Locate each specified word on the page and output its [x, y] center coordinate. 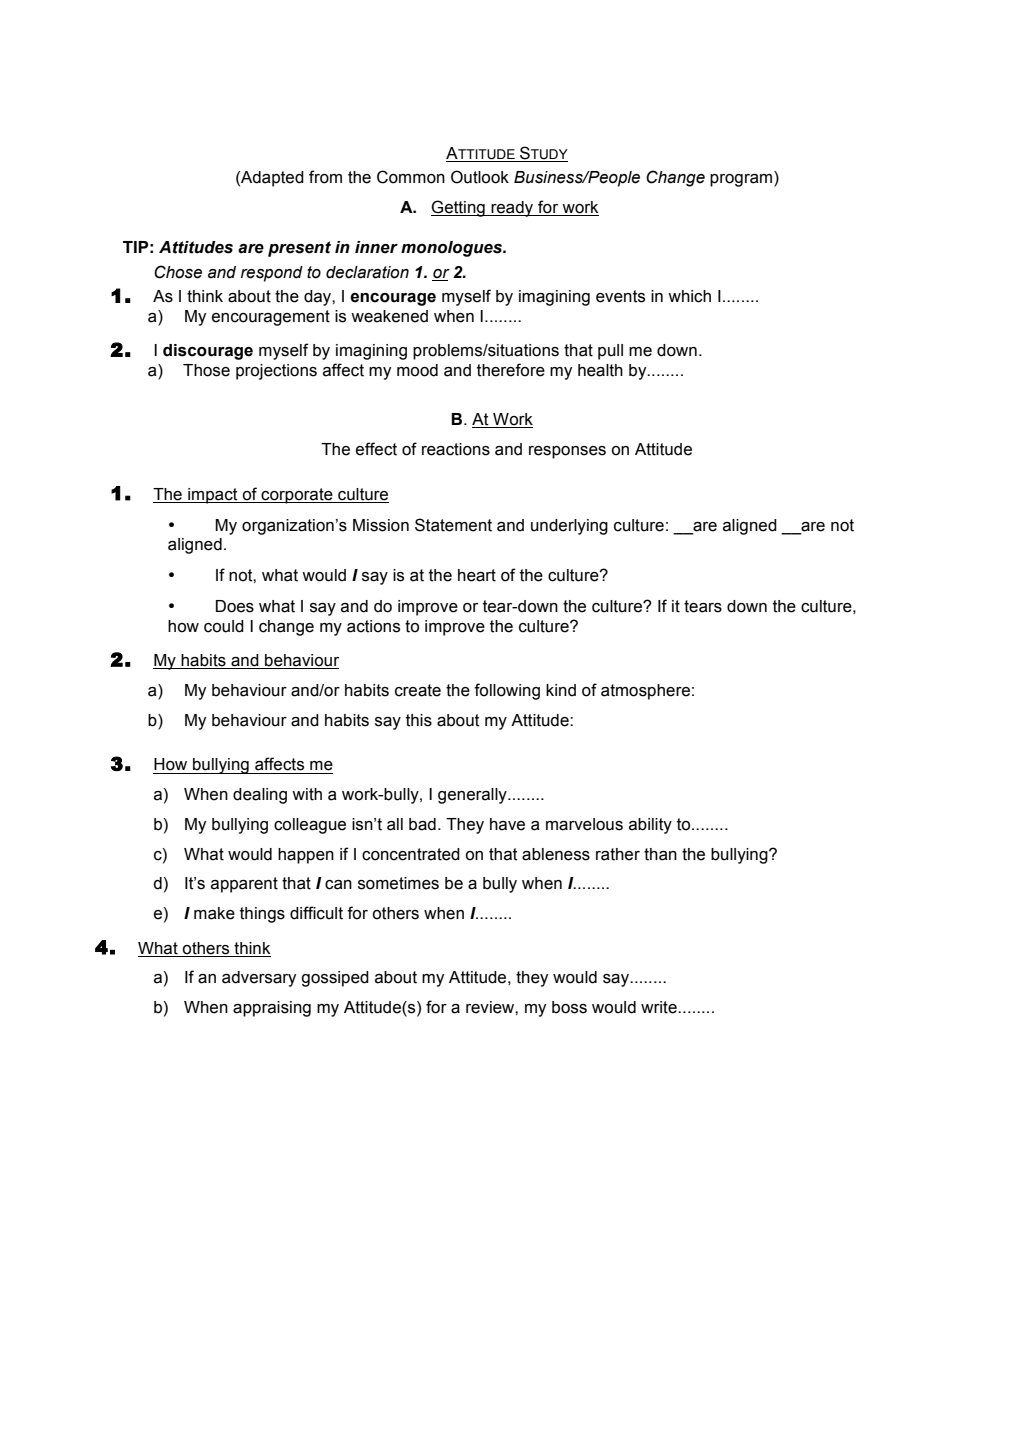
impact [213, 496]
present [299, 249]
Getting [459, 208]
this [419, 720]
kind [561, 690]
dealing [260, 796]
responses [567, 452]
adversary [259, 979]
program [742, 180]
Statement [453, 525]
